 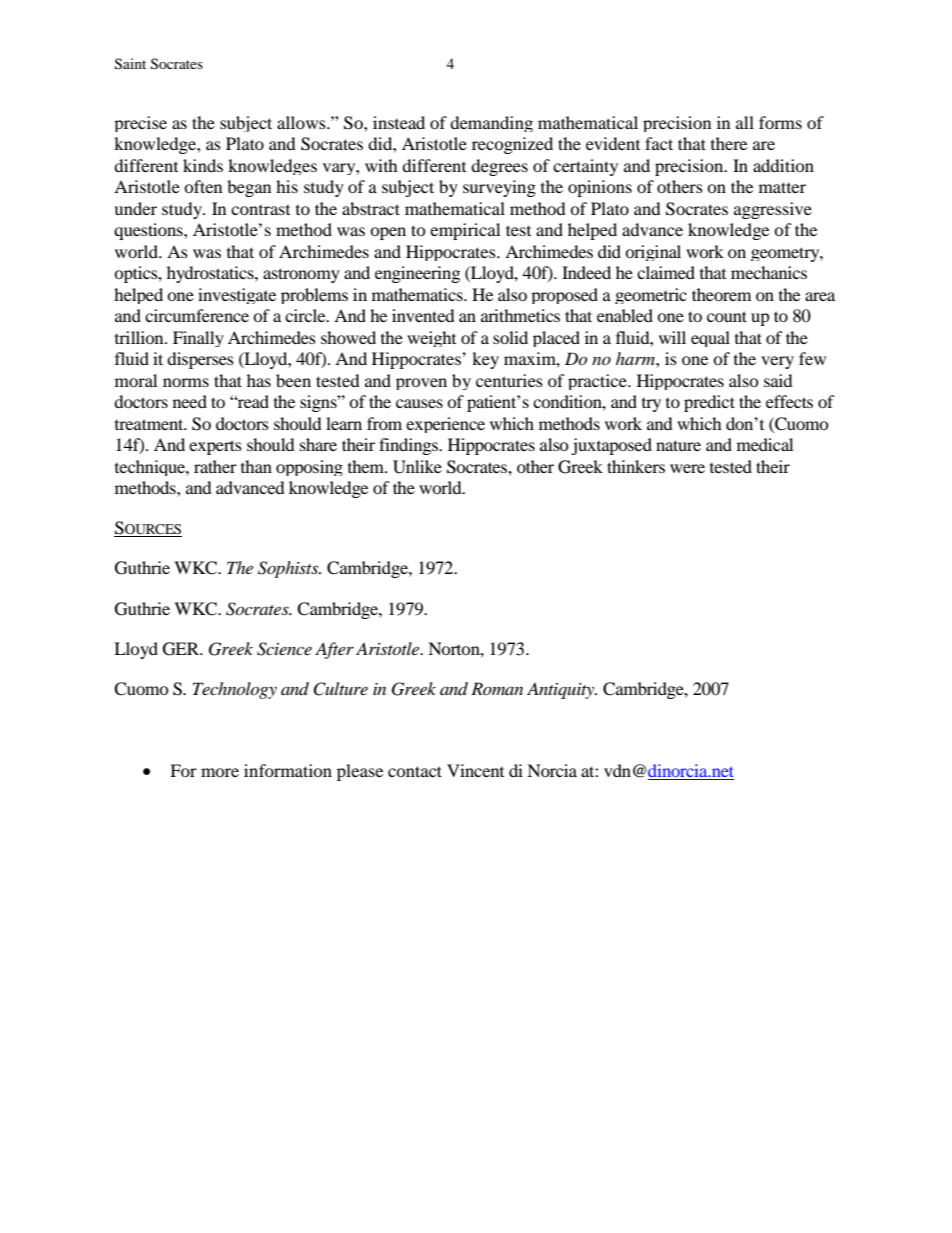 What do you see at coordinates (130, 64) in the screenshot?
I see `Saint` at bounding box center [130, 64].
